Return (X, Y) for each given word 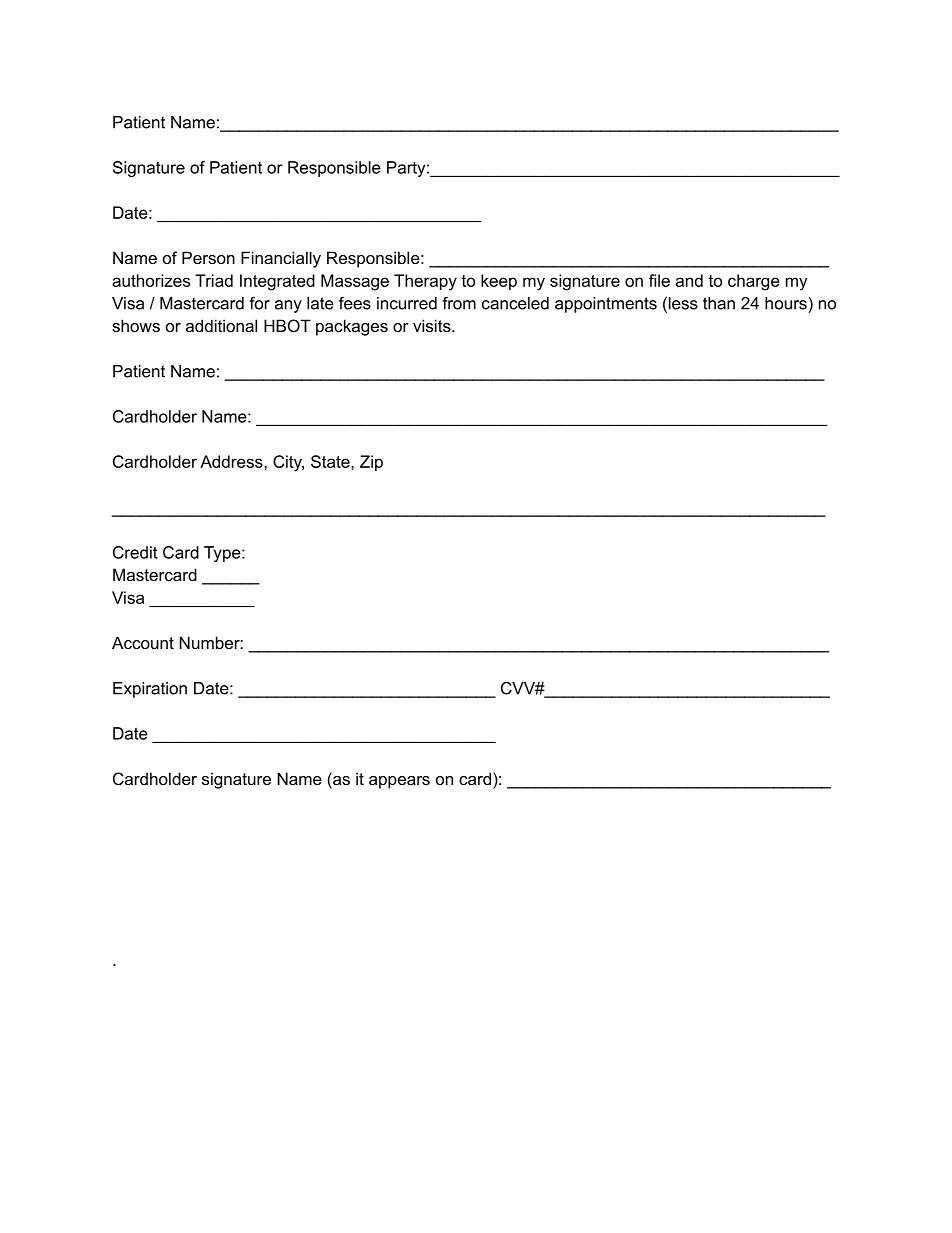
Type (223, 554)
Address (232, 461)
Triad (214, 280)
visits (433, 325)
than (719, 303)
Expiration (150, 690)
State (331, 461)
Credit (135, 552)
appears (399, 782)
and (689, 280)
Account (143, 642)
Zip (371, 463)
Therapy (425, 282)
